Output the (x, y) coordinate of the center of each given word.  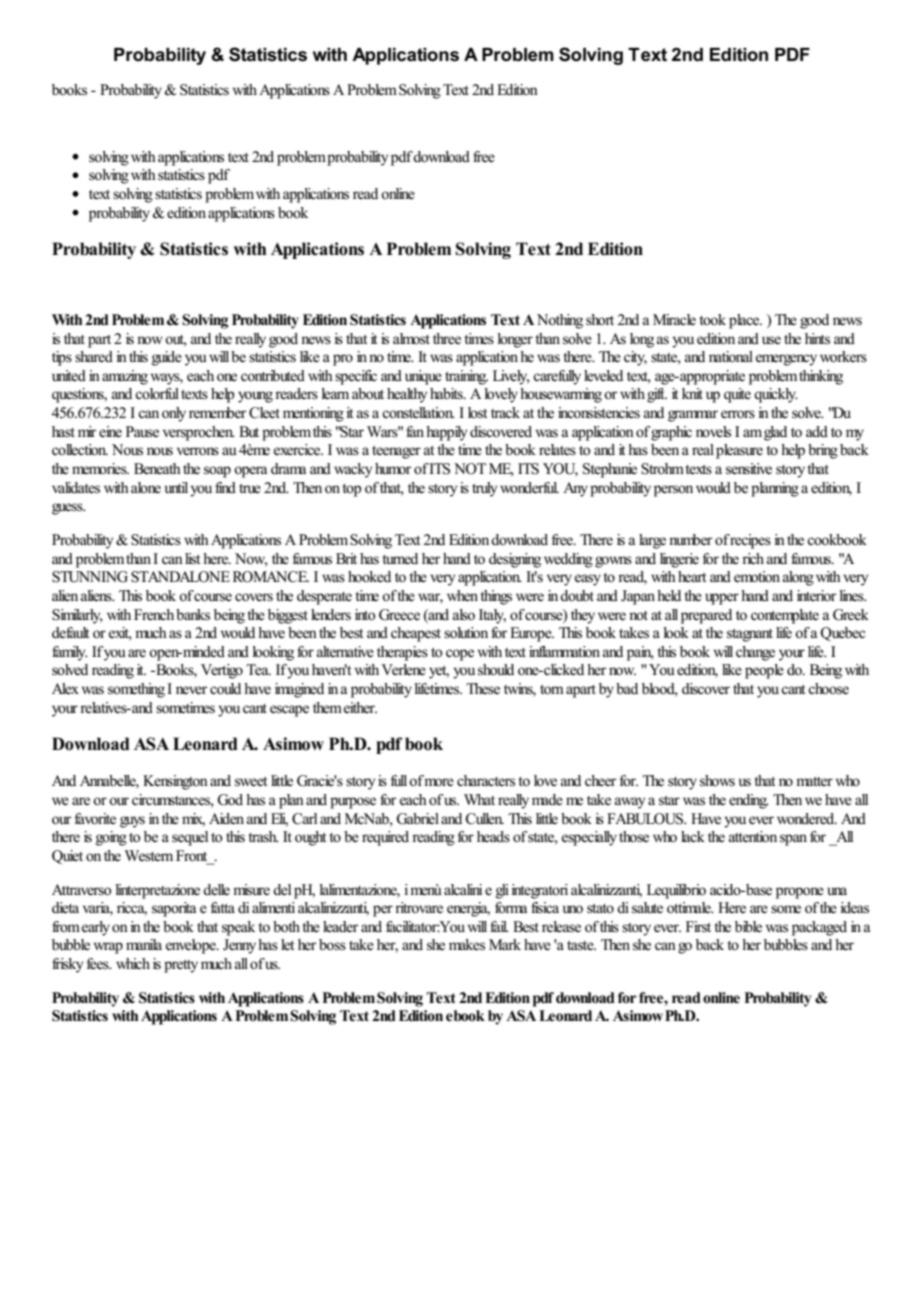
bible (748, 926)
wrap (108, 948)
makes (467, 945)
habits (447, 393)
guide (167, 358)
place (745, 321)
